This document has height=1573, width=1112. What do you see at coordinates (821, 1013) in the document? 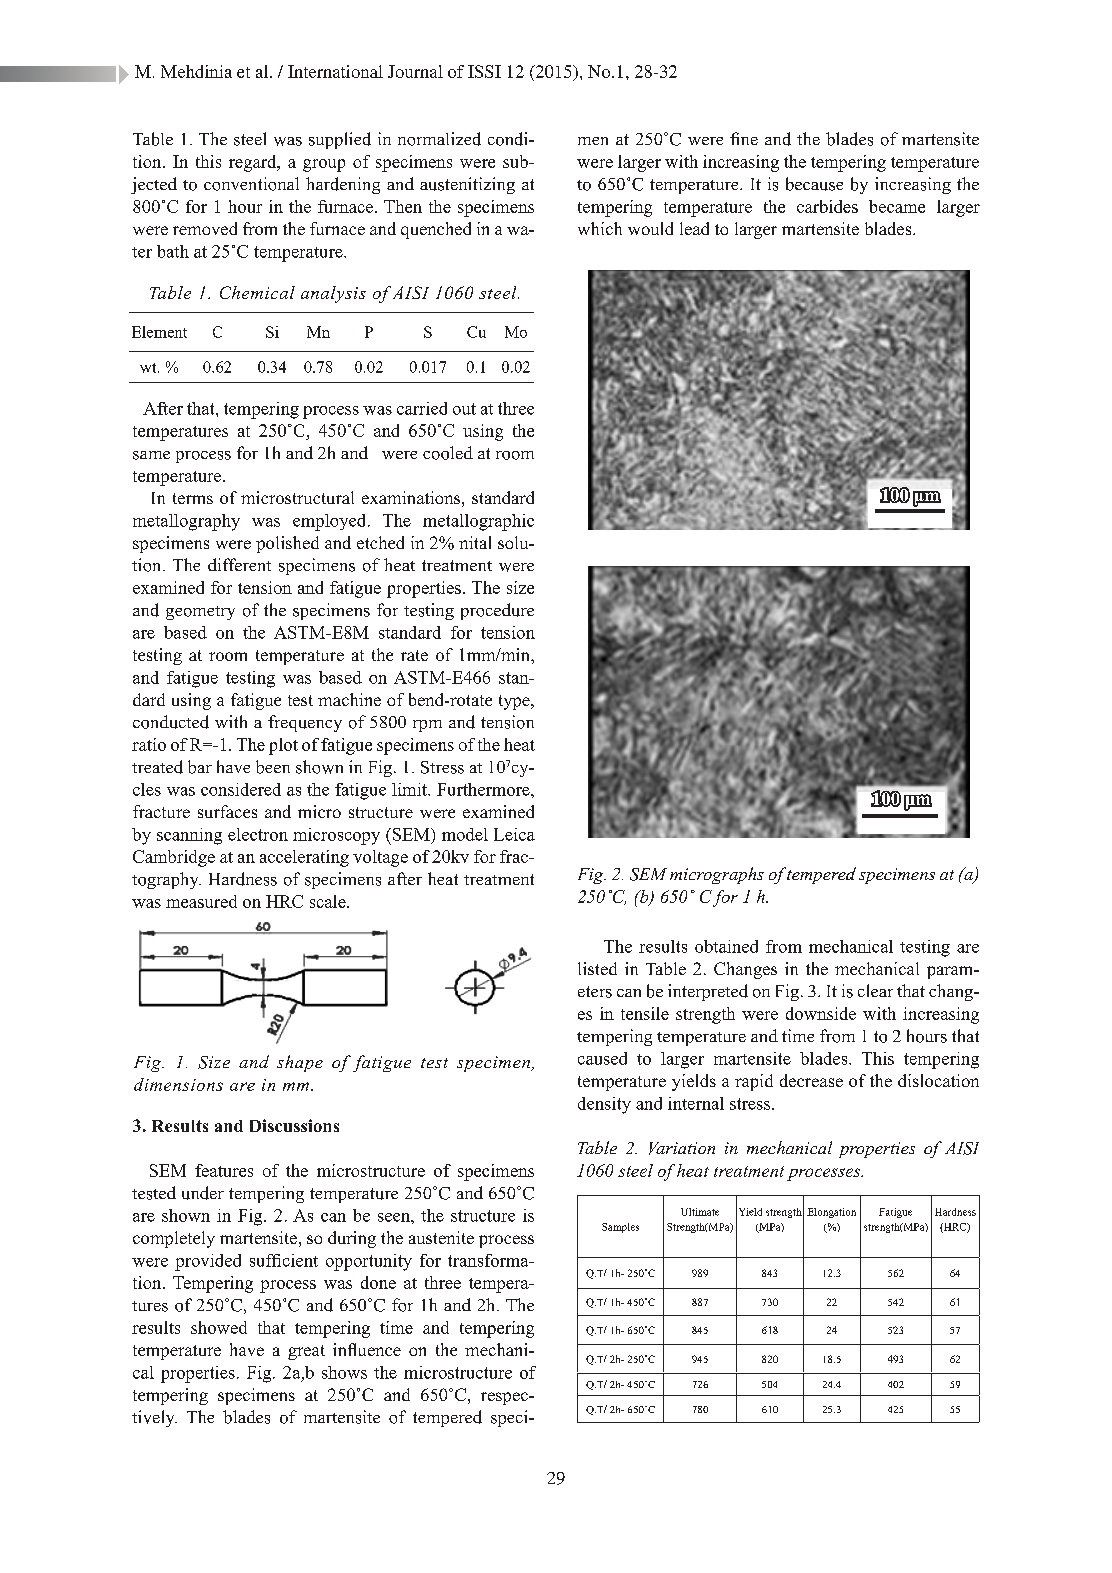
I see `downside` at bounding box center [821, 1013].
